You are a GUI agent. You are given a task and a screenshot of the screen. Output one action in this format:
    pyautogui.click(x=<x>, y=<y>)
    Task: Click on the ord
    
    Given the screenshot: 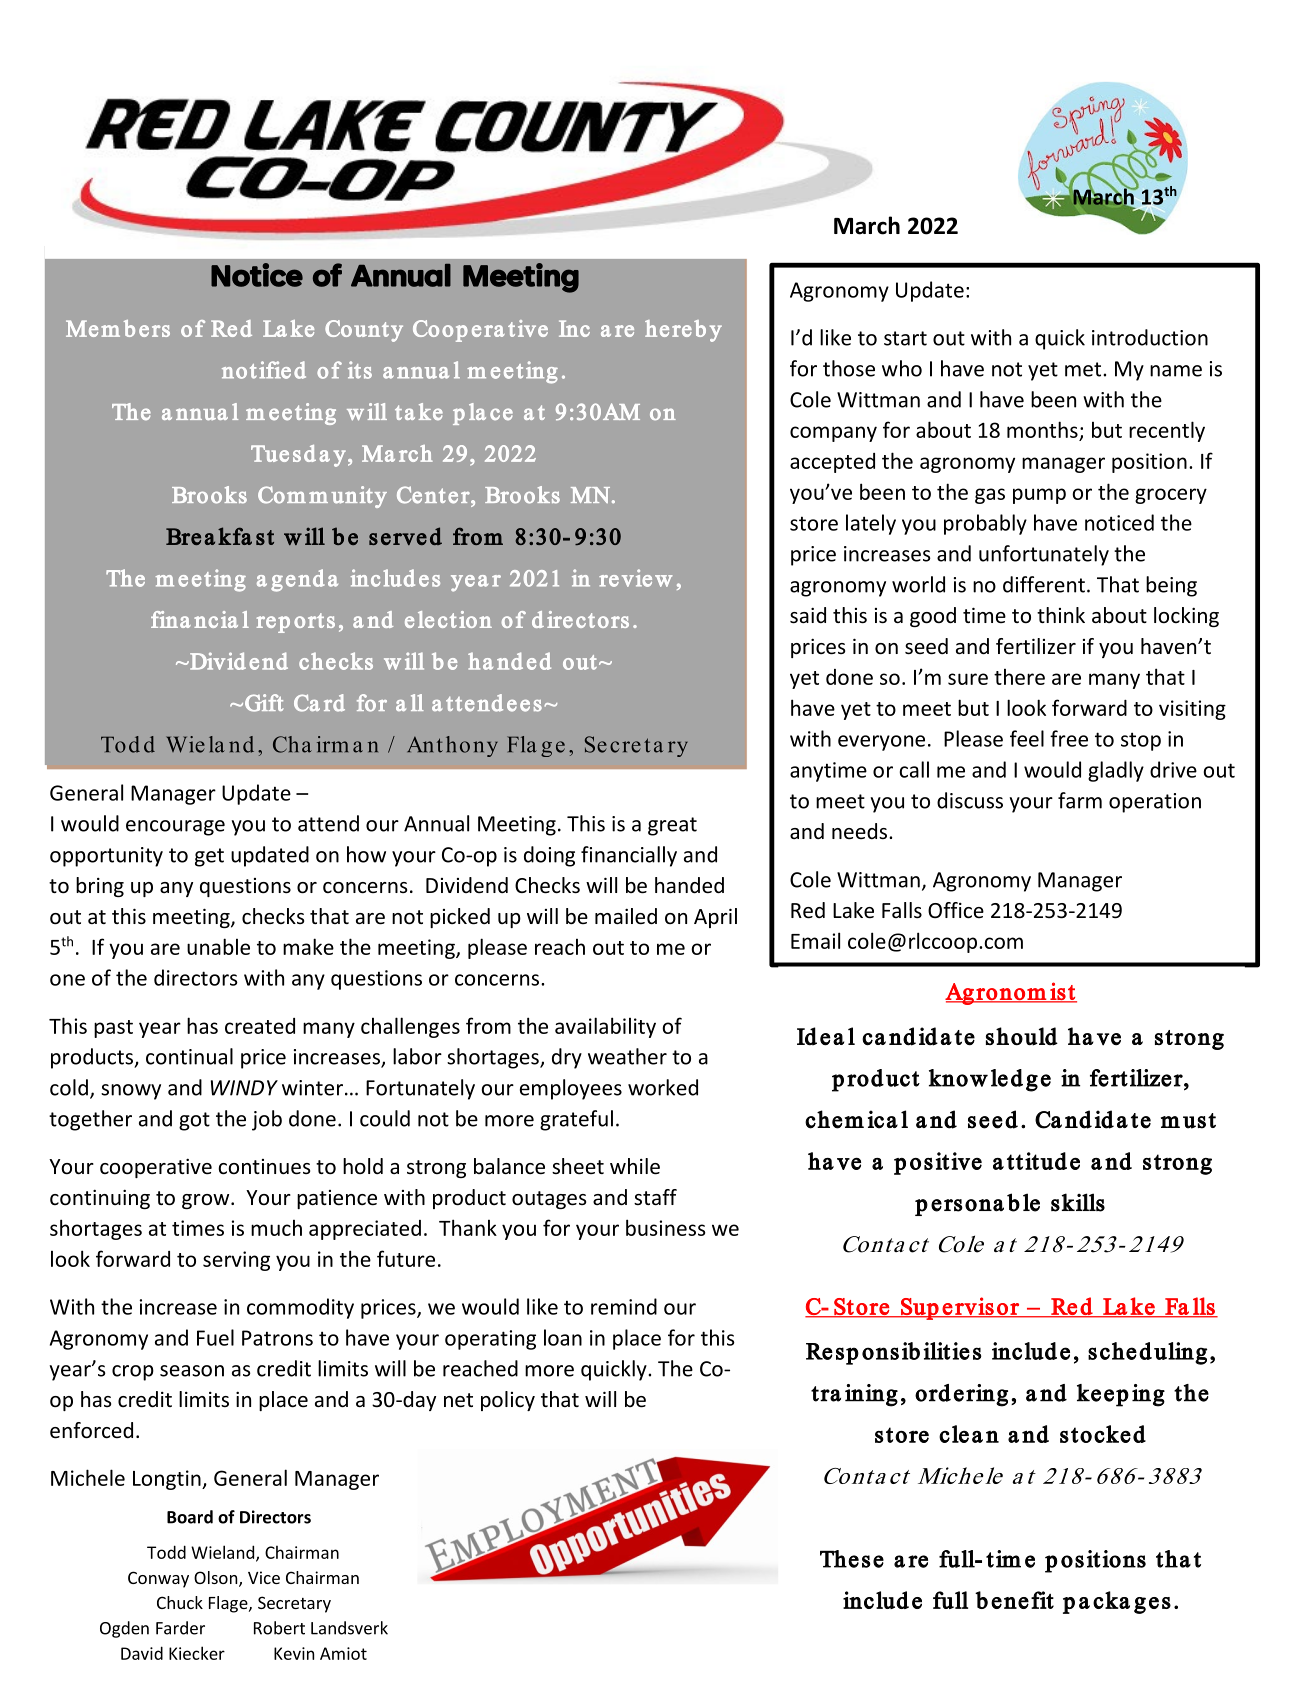 What is the action you would take?
    pyautogui.click(x=933, y=1393)
